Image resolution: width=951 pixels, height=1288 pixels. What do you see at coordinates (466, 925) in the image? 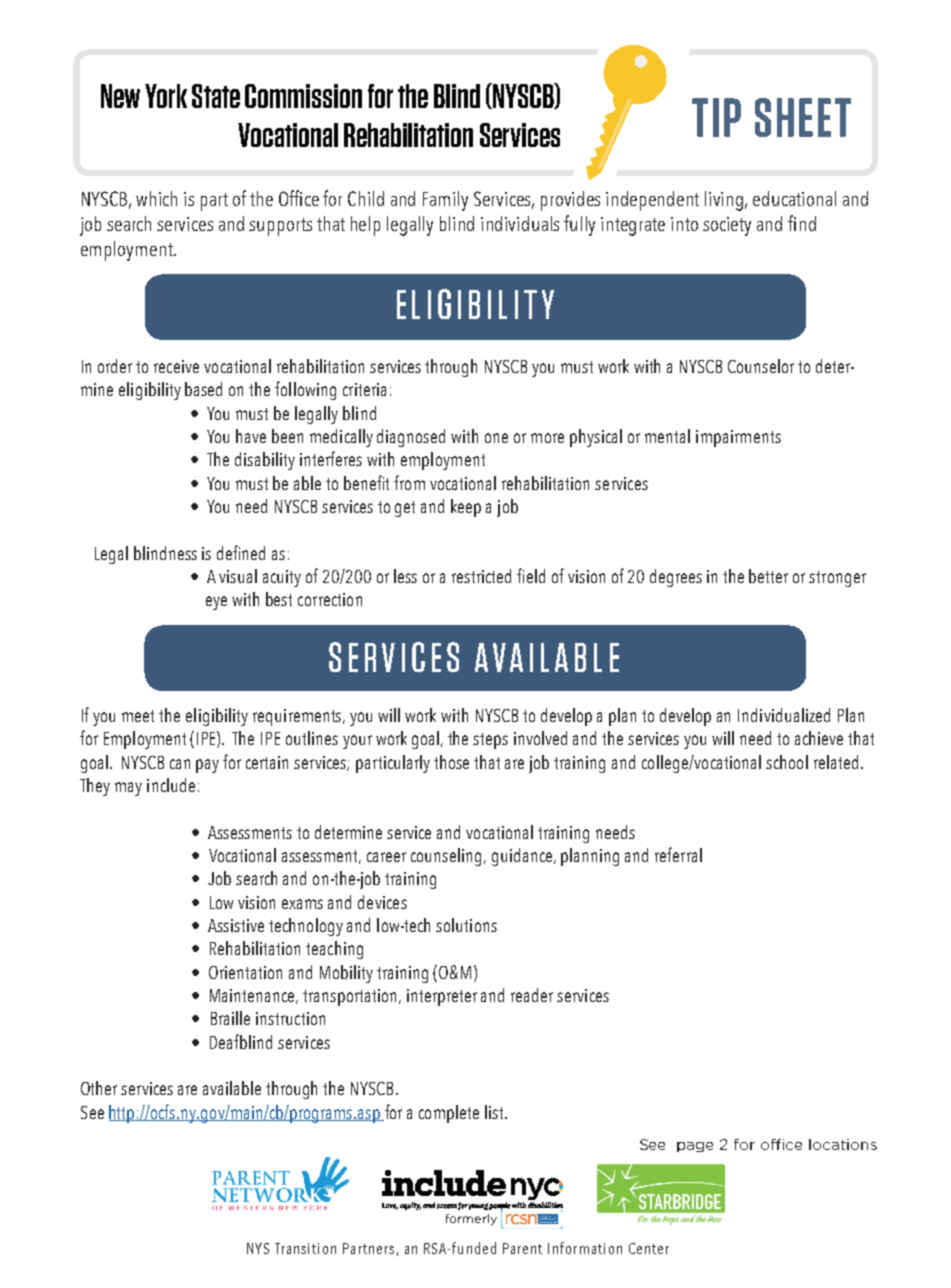
I see `solutions` at bounding box center [466, 925].
